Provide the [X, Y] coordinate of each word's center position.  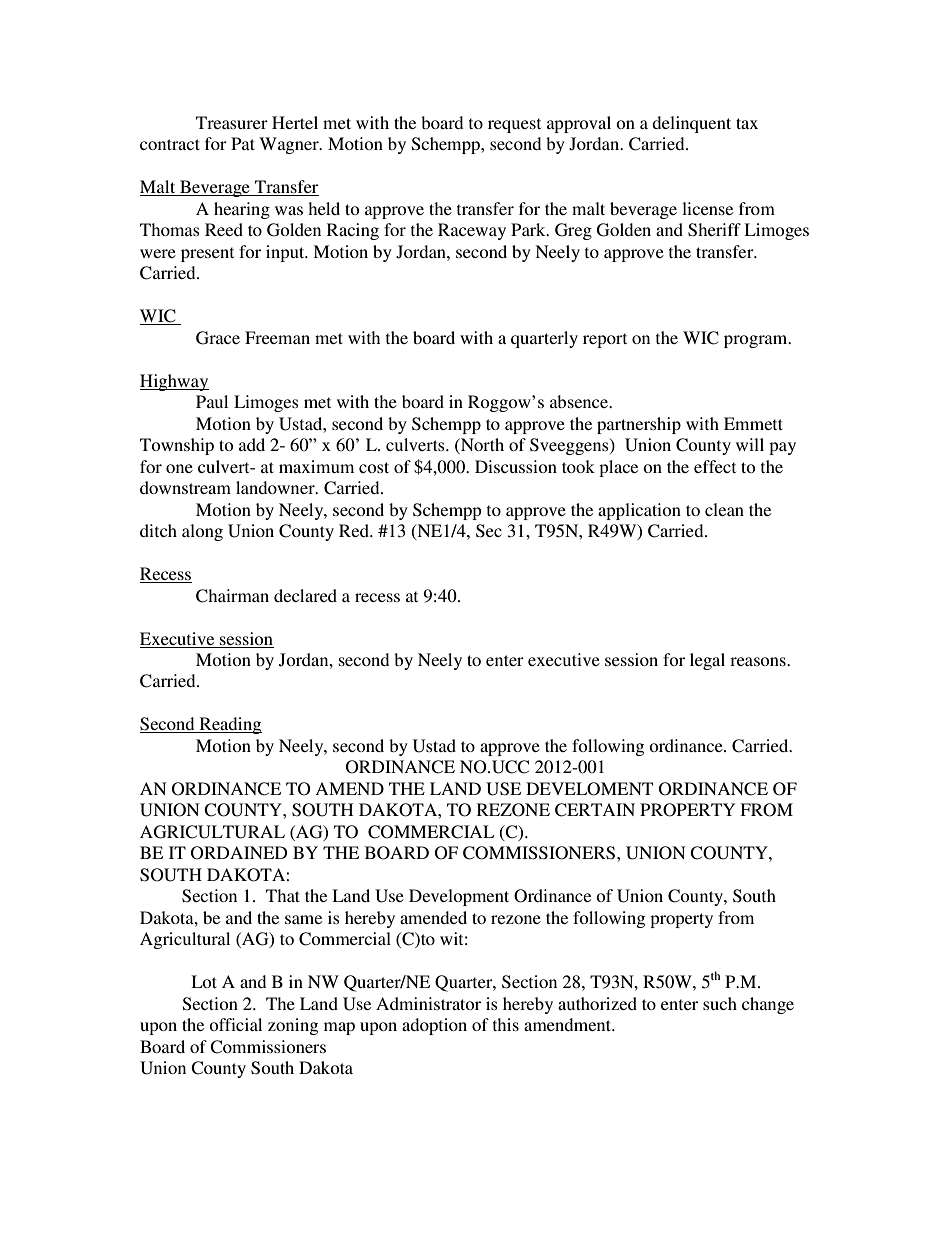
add [252, 444]
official [235, 1024]
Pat [243, 143]
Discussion [516, 466]
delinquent [691, 124]
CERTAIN [595, 810]
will [750, 444]
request [514, 125]
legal [707, 661]
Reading [229, 725]
